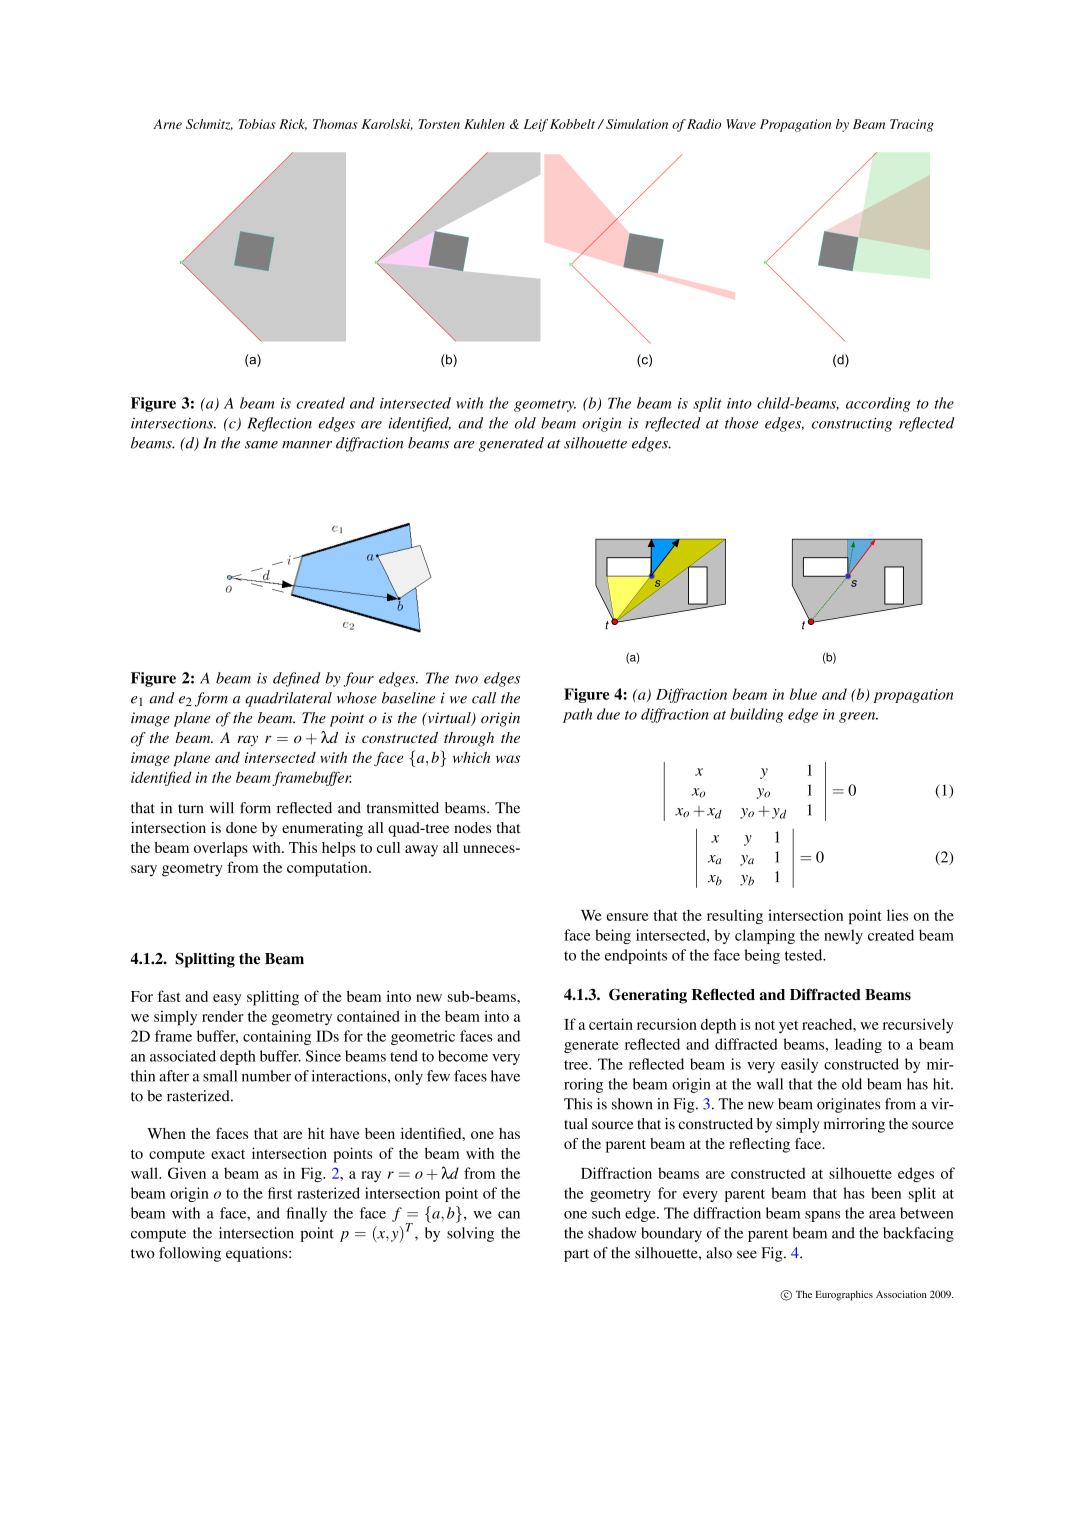  Describe the element at coordinates (577, 715) in the screenshot. I see `path` at that location.
